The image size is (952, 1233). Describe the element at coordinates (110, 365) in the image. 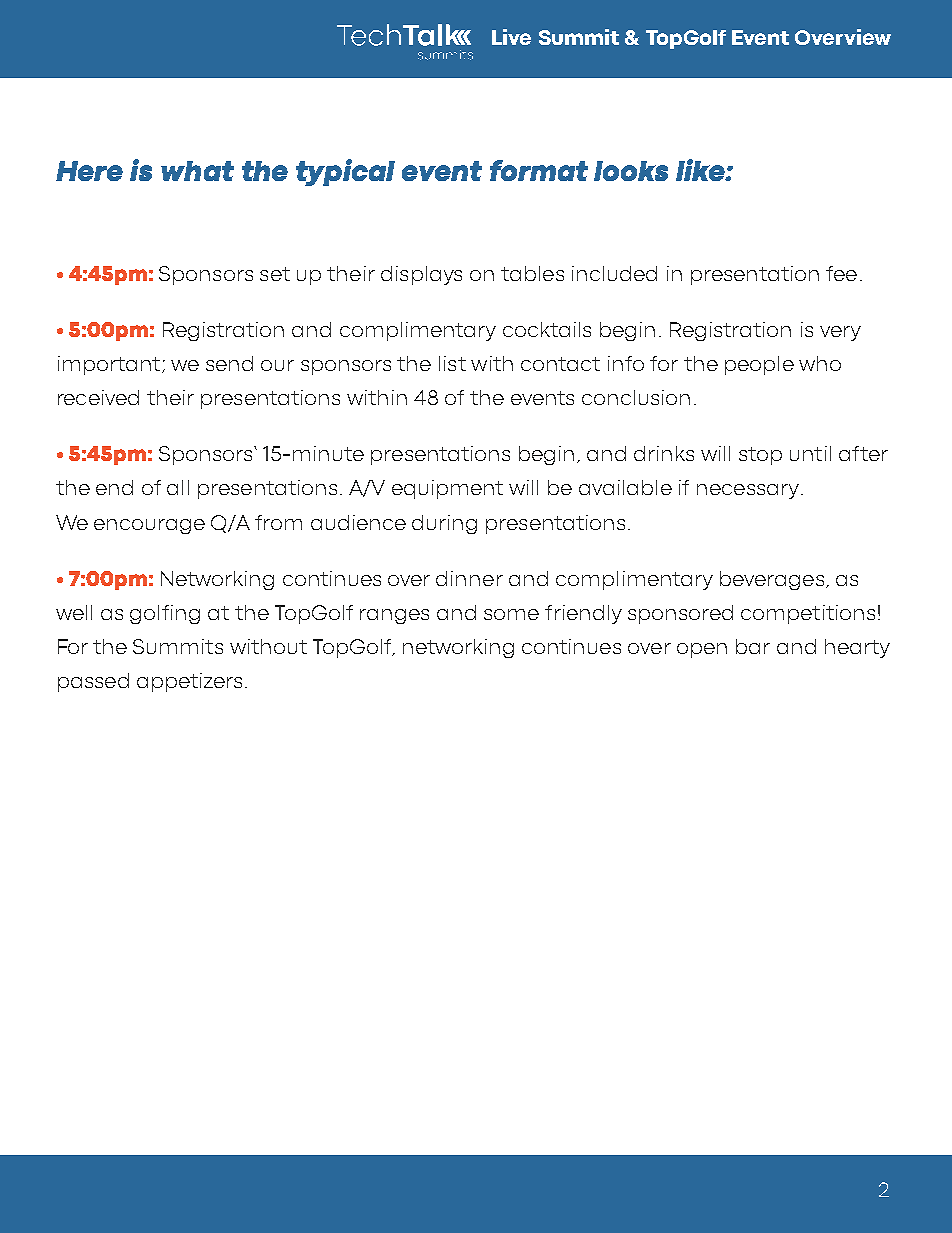

I see `important` at that location.
